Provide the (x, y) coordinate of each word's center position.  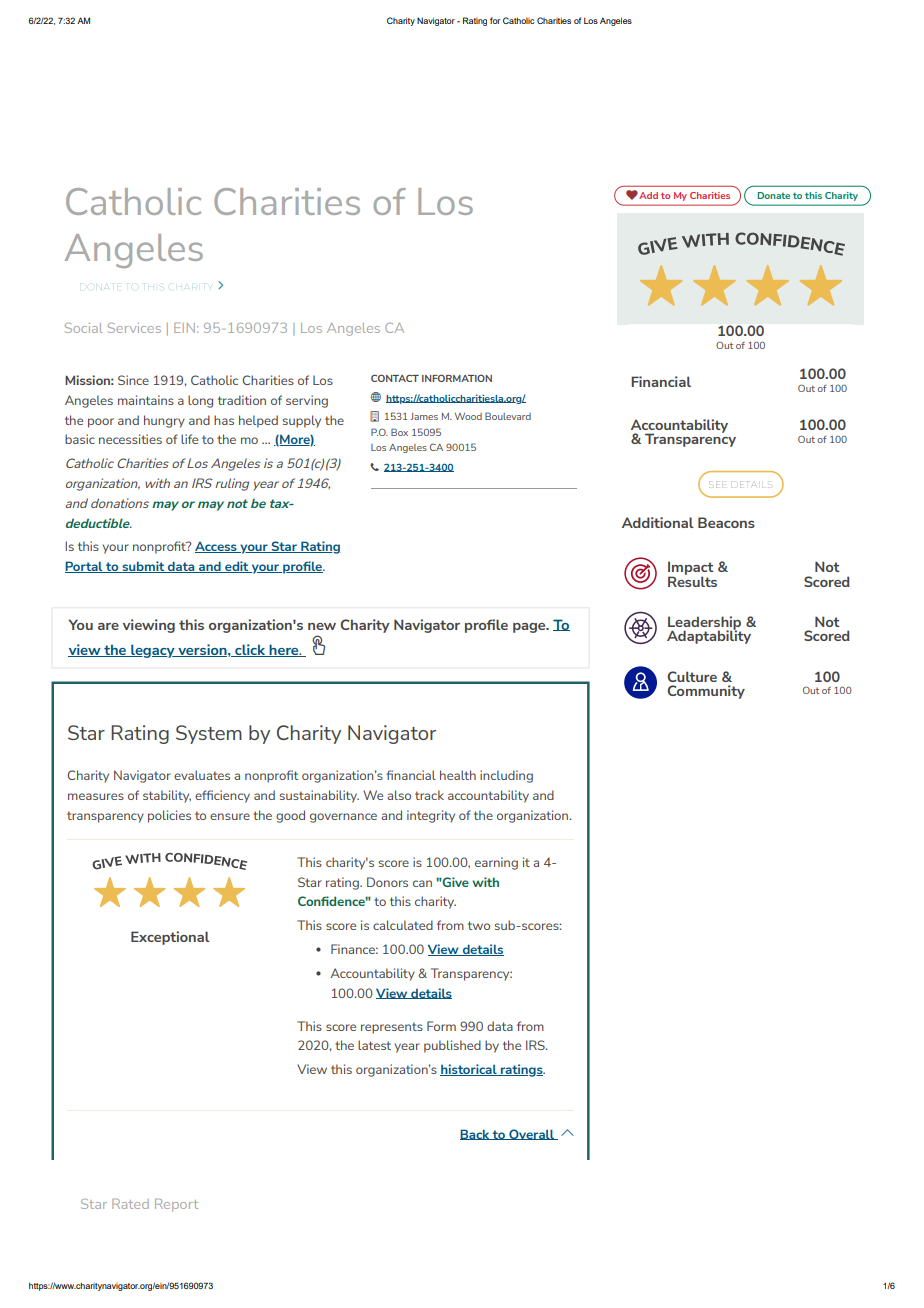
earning (496, 863)
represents (392, 1028)
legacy (153, 651)
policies (169, 816)
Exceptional (170, 938)
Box (399, 432)
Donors (387, 882)
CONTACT (395, 378)
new (322, 626)
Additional (658, 522)
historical (469, 1070)
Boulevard (508, 416)
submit (143, 567)
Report (176, 1205)
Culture (692, 676)
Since (133, 380)
